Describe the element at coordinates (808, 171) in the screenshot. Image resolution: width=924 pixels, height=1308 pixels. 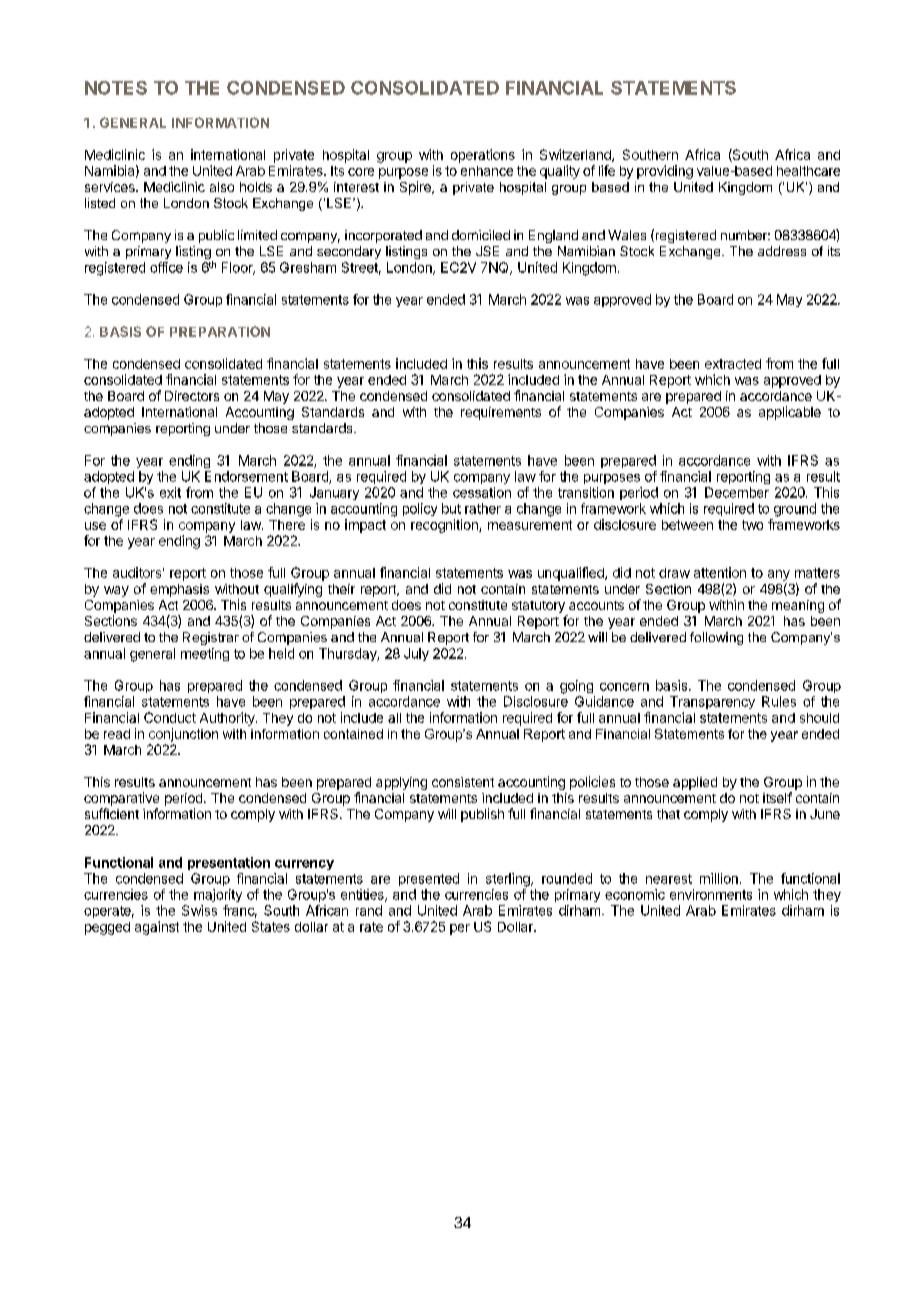
I see `healthcare` at that location.
